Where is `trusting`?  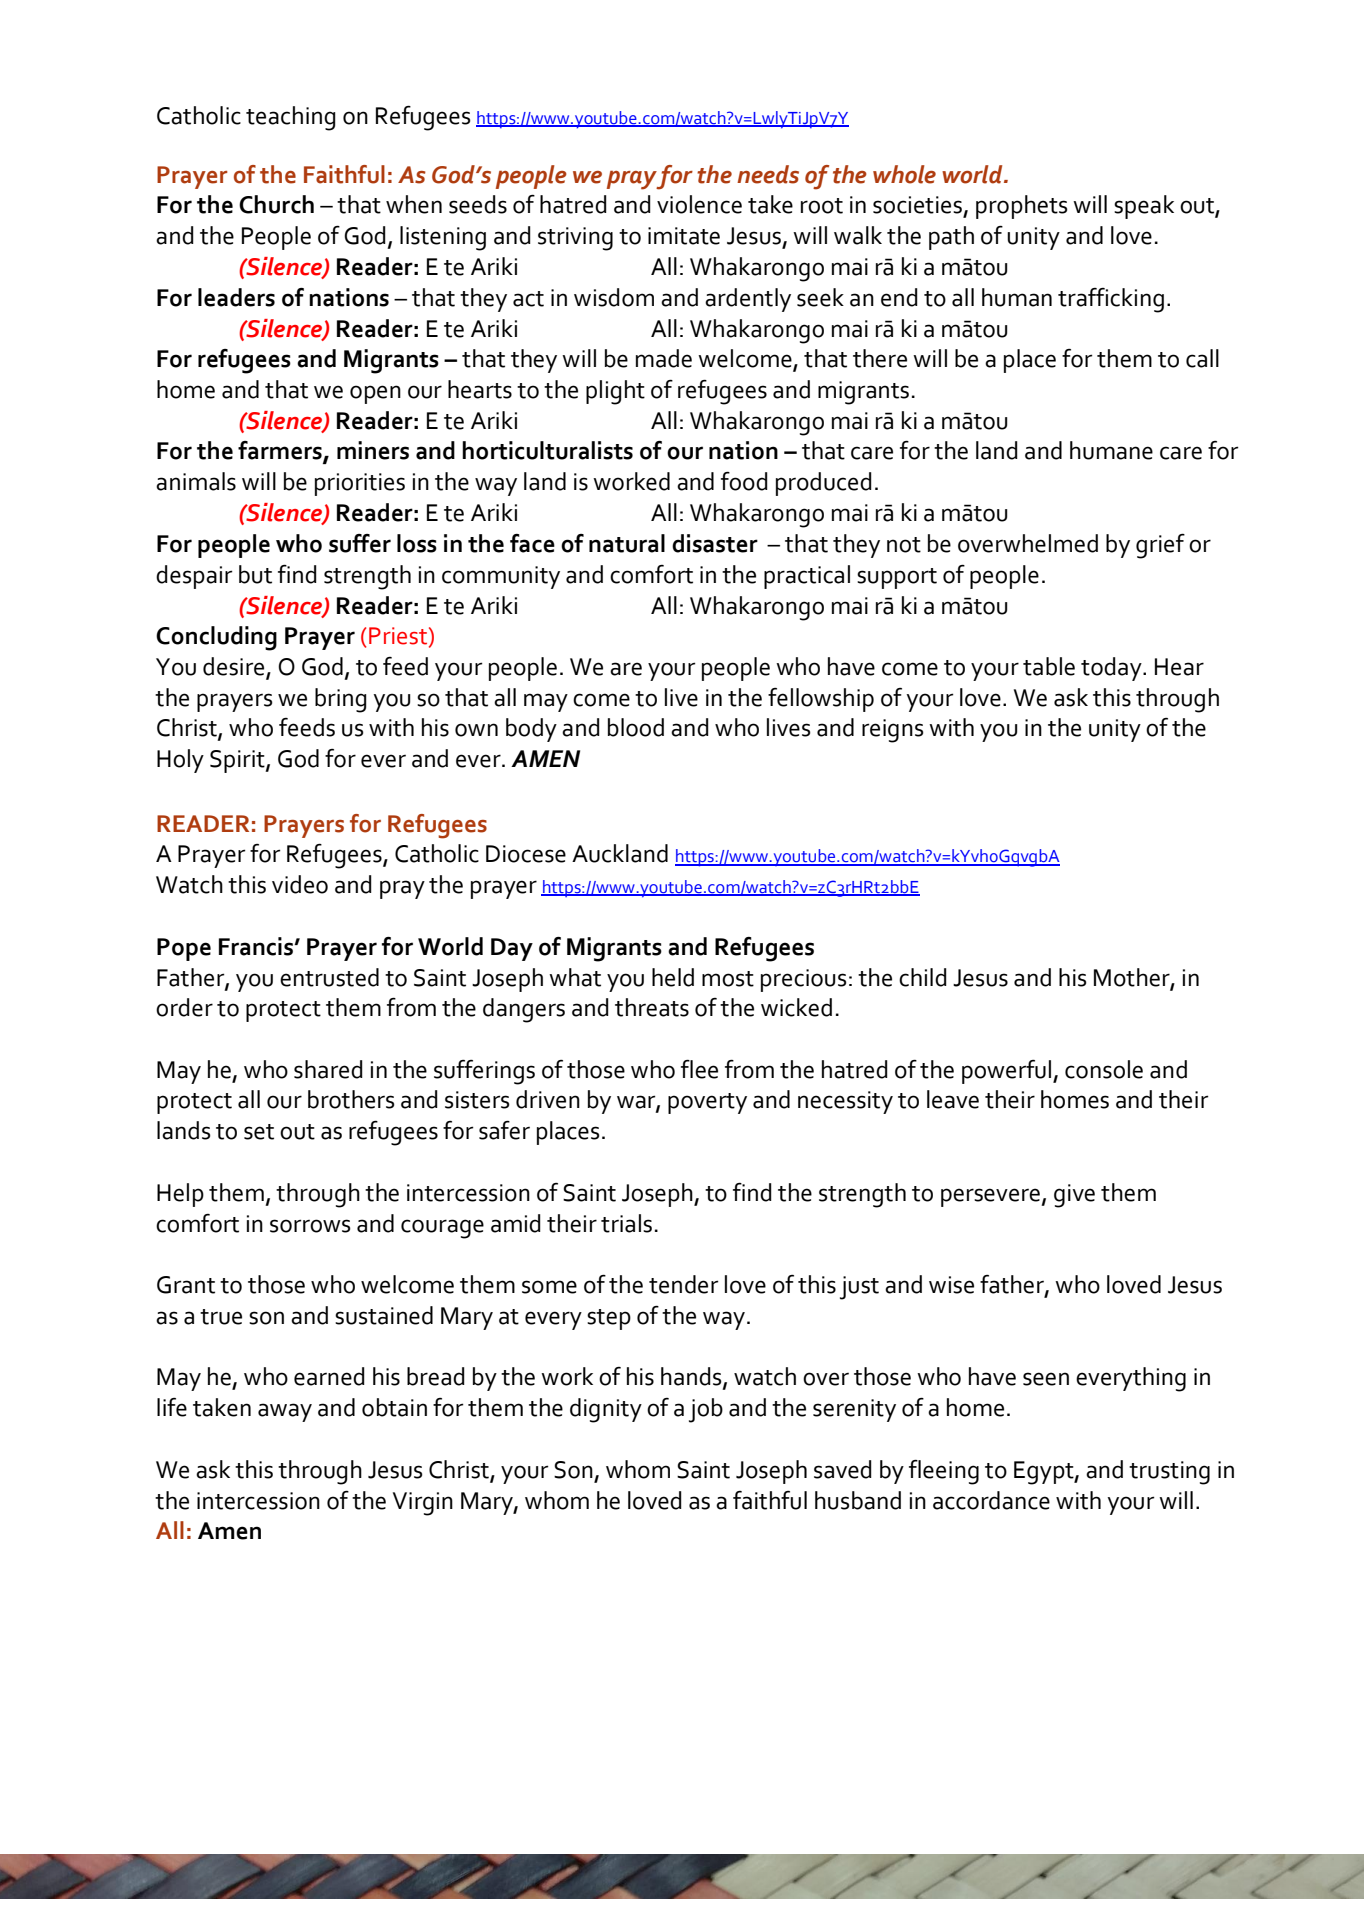 trusting is located at coordinates (1169, 1473).
